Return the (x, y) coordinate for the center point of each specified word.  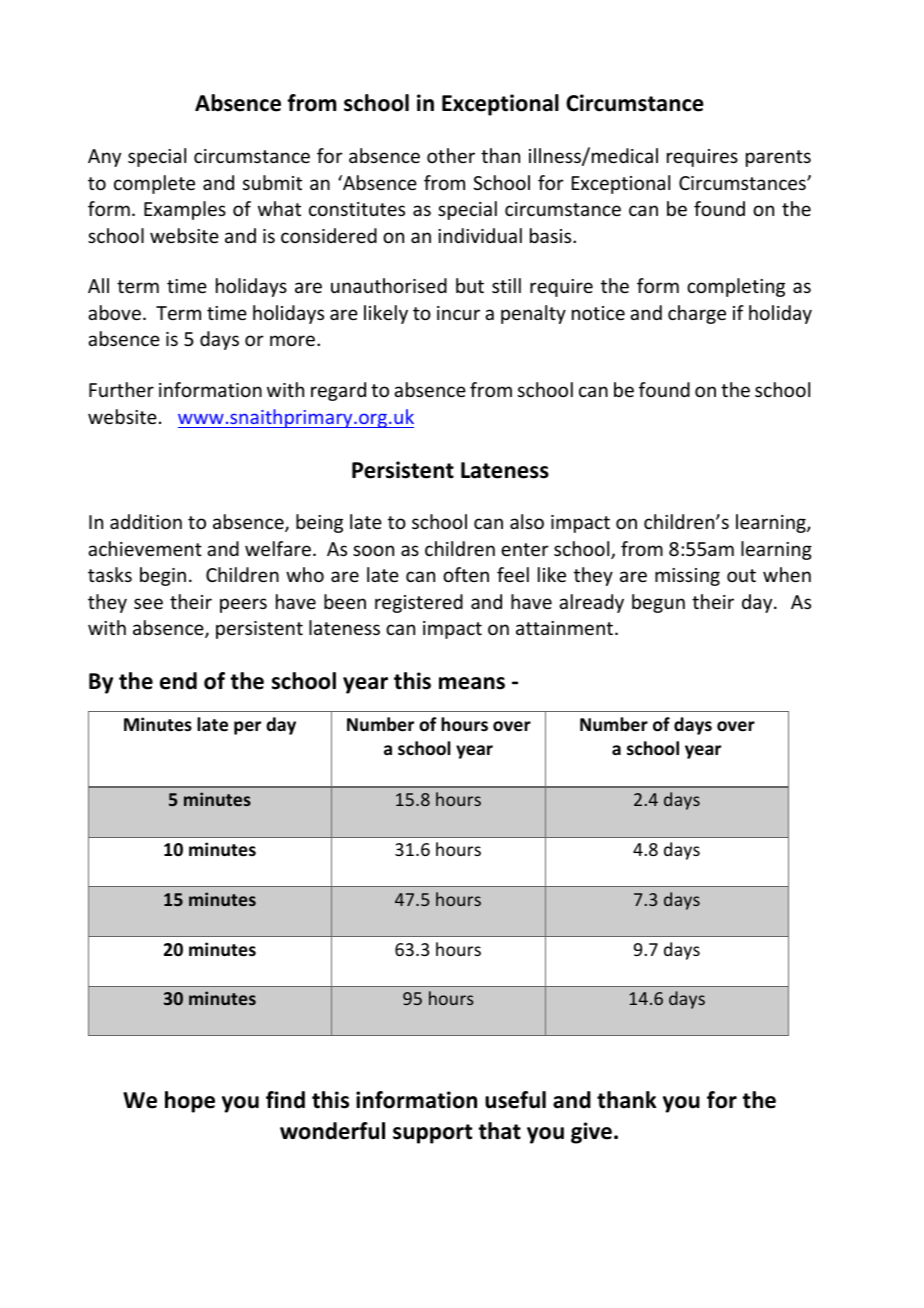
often (466, 574)
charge (697, 314)
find (285, 1100)
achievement (145, 548)
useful (515, 1100)
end (178, 681)
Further (121, 389)
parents (778, 158)
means (472, 683)
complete (154, 184)
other (451, 155)
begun (658, 603)
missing (687, 577)
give (591, 1133)
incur (458, 313)
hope (190, 1102)
